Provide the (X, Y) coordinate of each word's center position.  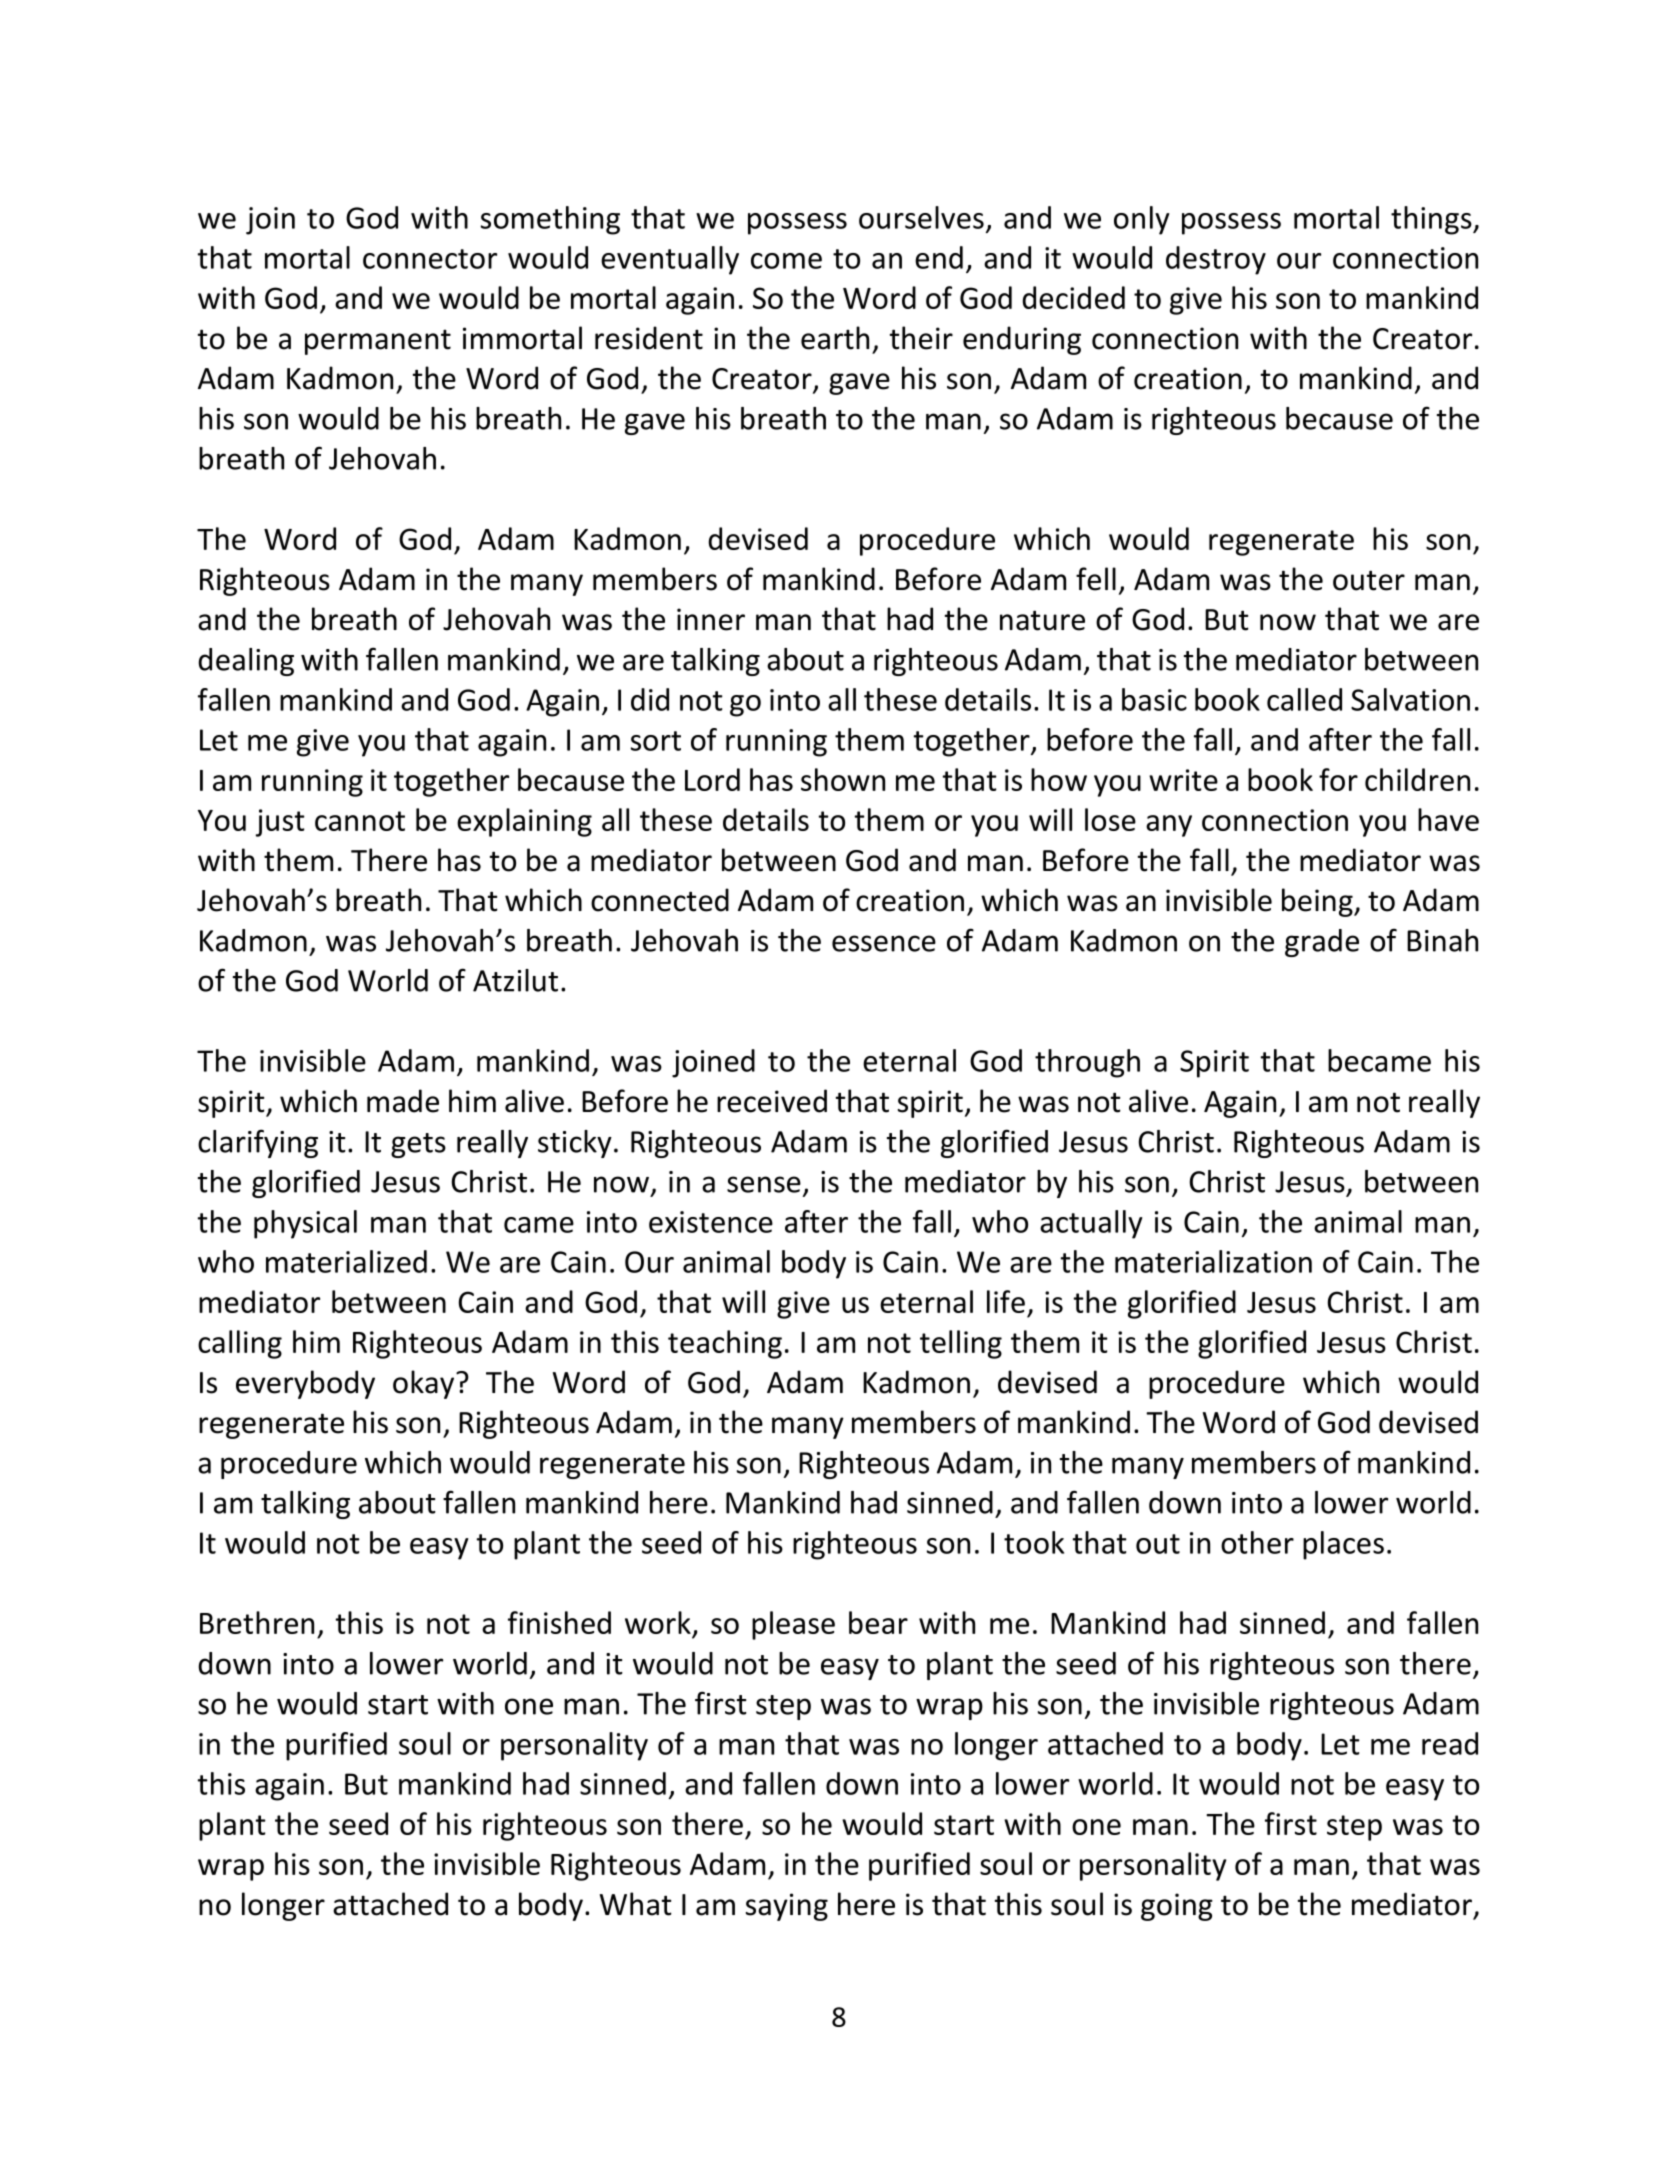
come (786, 261)
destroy (1216, 260)
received (772, 1101)
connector (430, 259)
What (636, 1904)
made (403, 1101)
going (1177, 1907)
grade (1322, 943)
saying (787, 1907)
